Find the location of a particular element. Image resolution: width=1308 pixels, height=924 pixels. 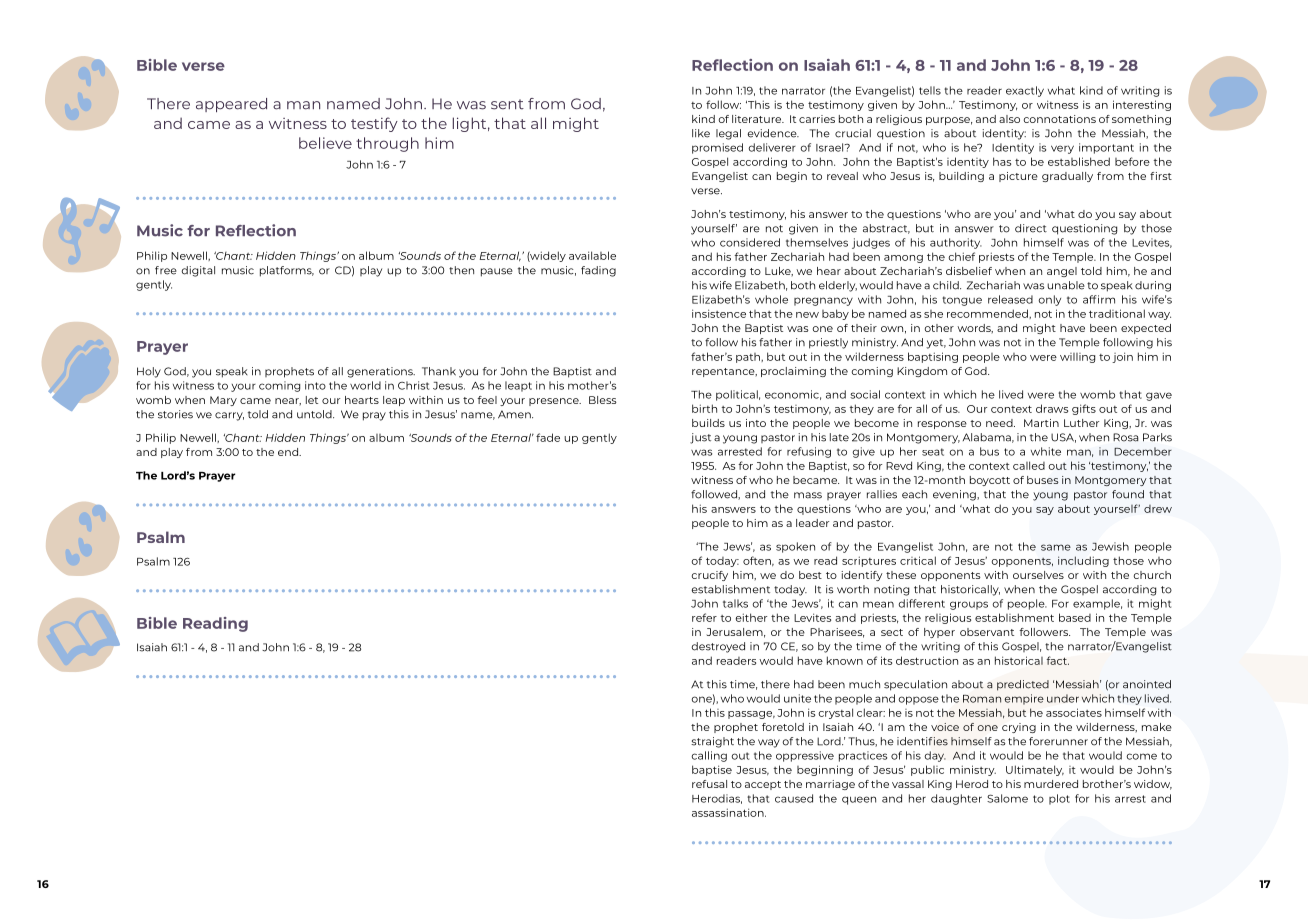

appeared is located at coordinates (231, 105).
